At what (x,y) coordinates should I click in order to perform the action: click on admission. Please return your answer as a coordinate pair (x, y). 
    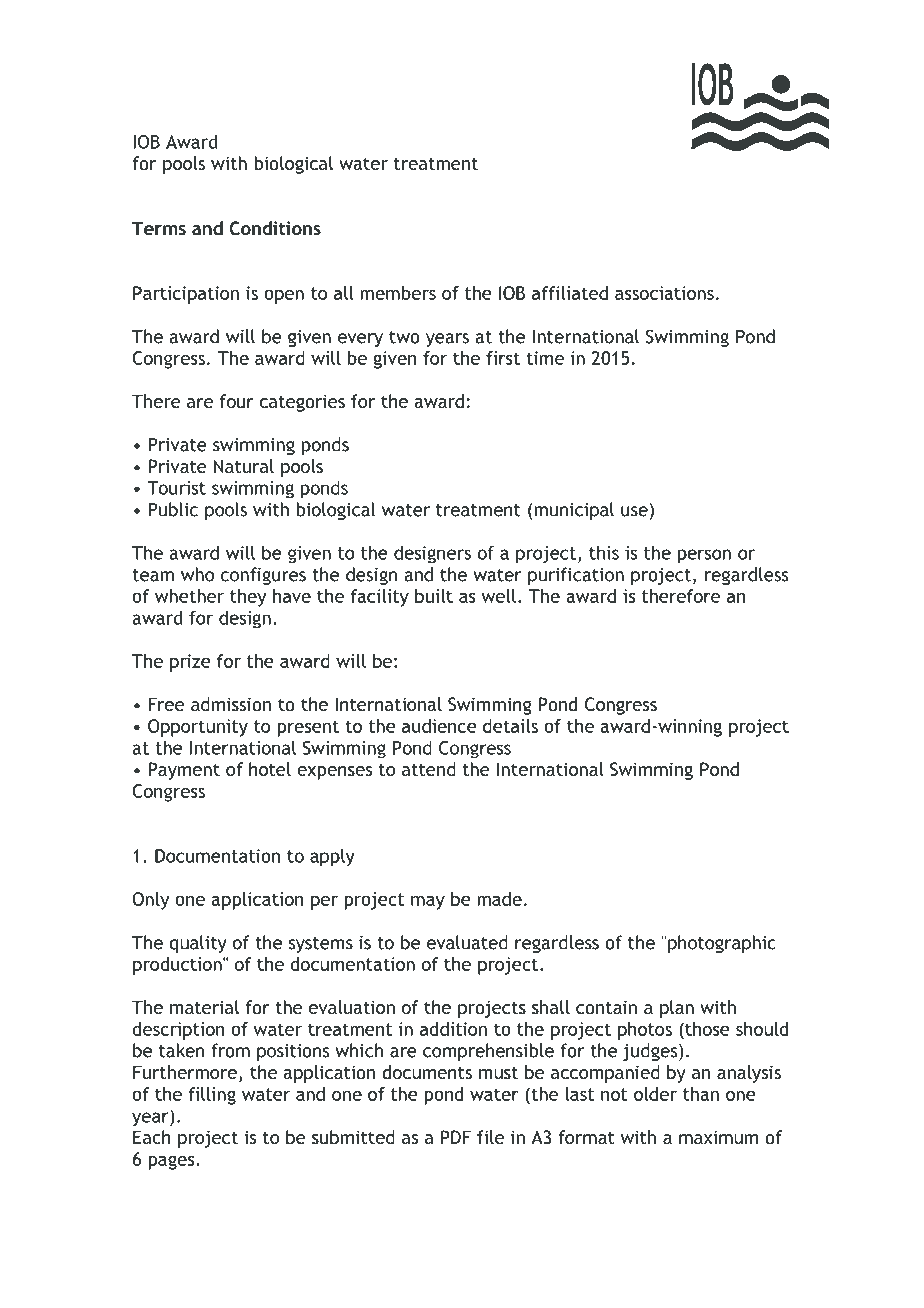
    Looking at the image, I should click on (231, 704).
